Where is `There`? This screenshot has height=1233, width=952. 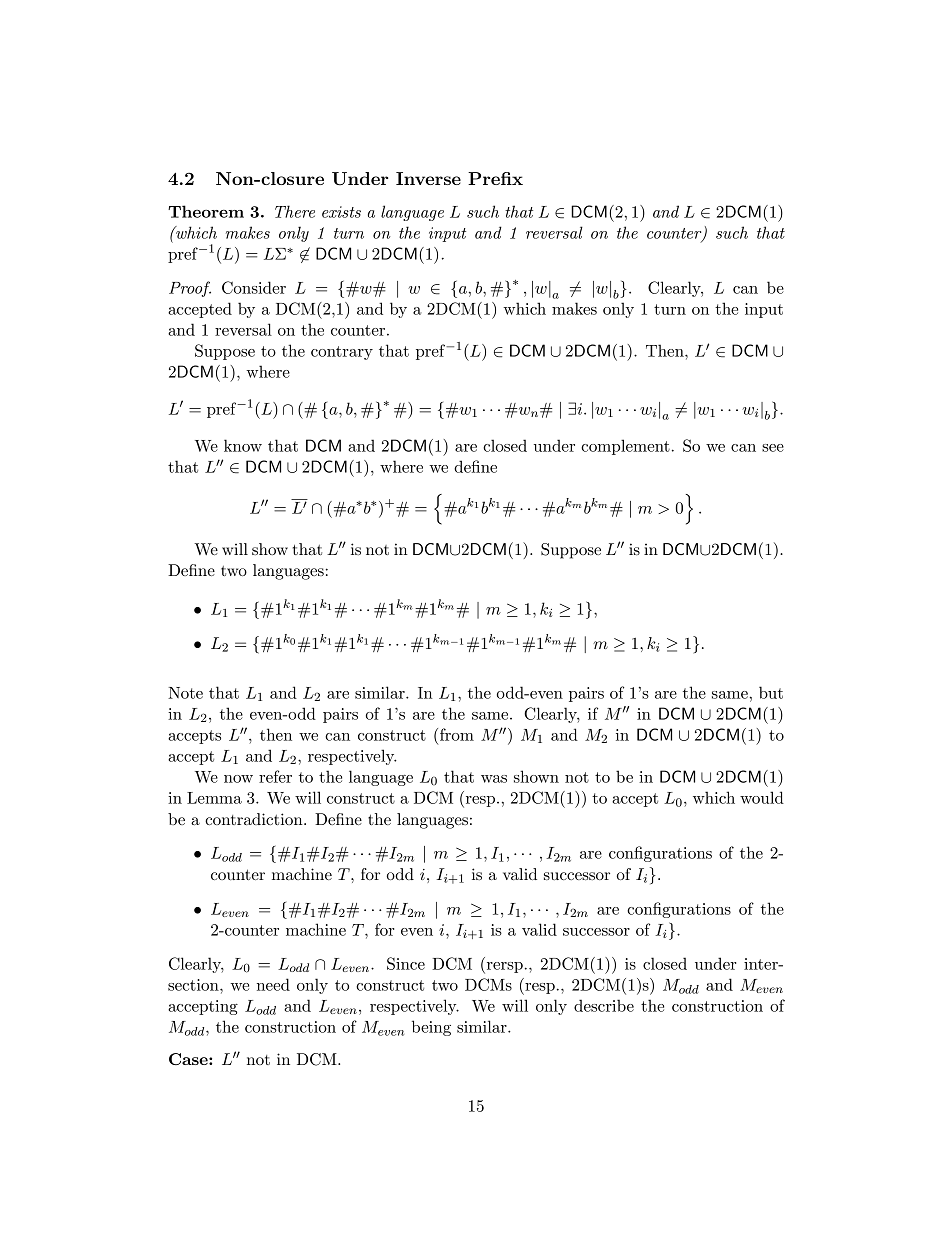
There is located at coordinates (295, 211).
